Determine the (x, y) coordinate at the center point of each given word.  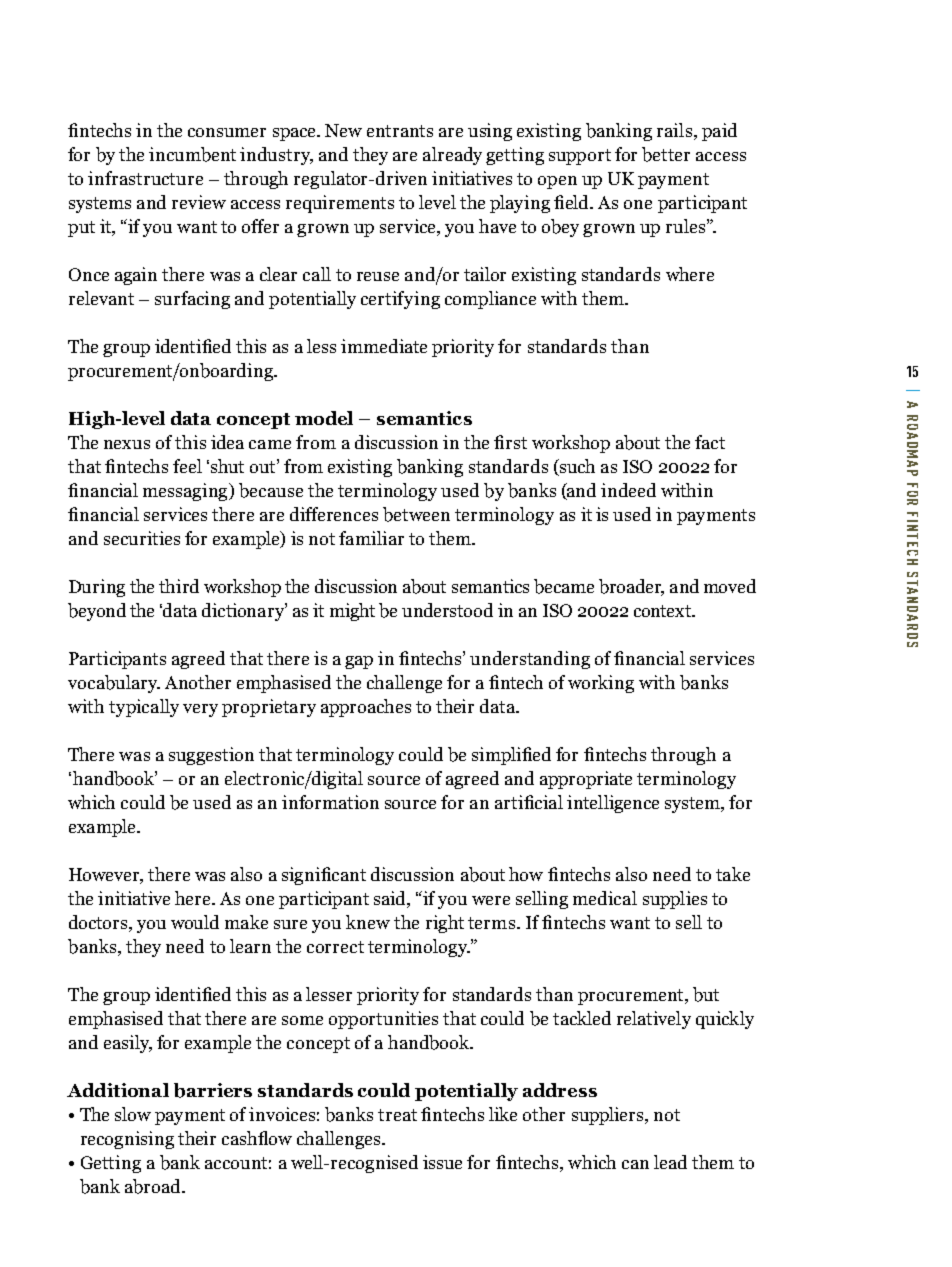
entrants (400, 131)
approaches (366, 708)
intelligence (613, 804)
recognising (127, 1140)
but (706, 994)
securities (142, 538)
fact (710, 442)
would (195, 922)
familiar (371, 538)
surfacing (192, 300)
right (445, 924)
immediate (384, 346)
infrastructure (145, 178)
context (664, 611)
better (666, 154)
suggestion (211, 756)
